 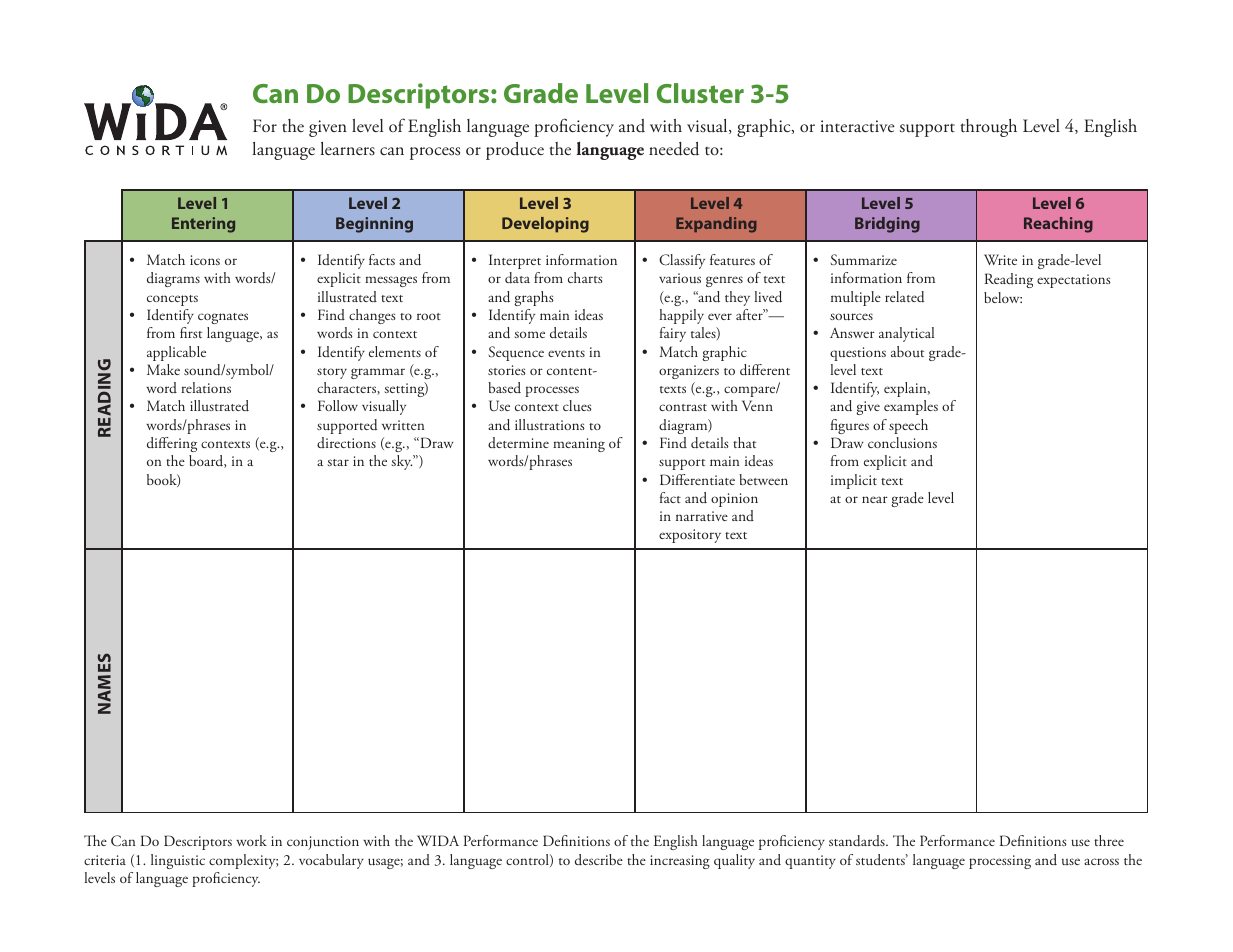 What do you see at coordinates (988, 128) in the image?
I see `through` at bounding box center [988, 128].
